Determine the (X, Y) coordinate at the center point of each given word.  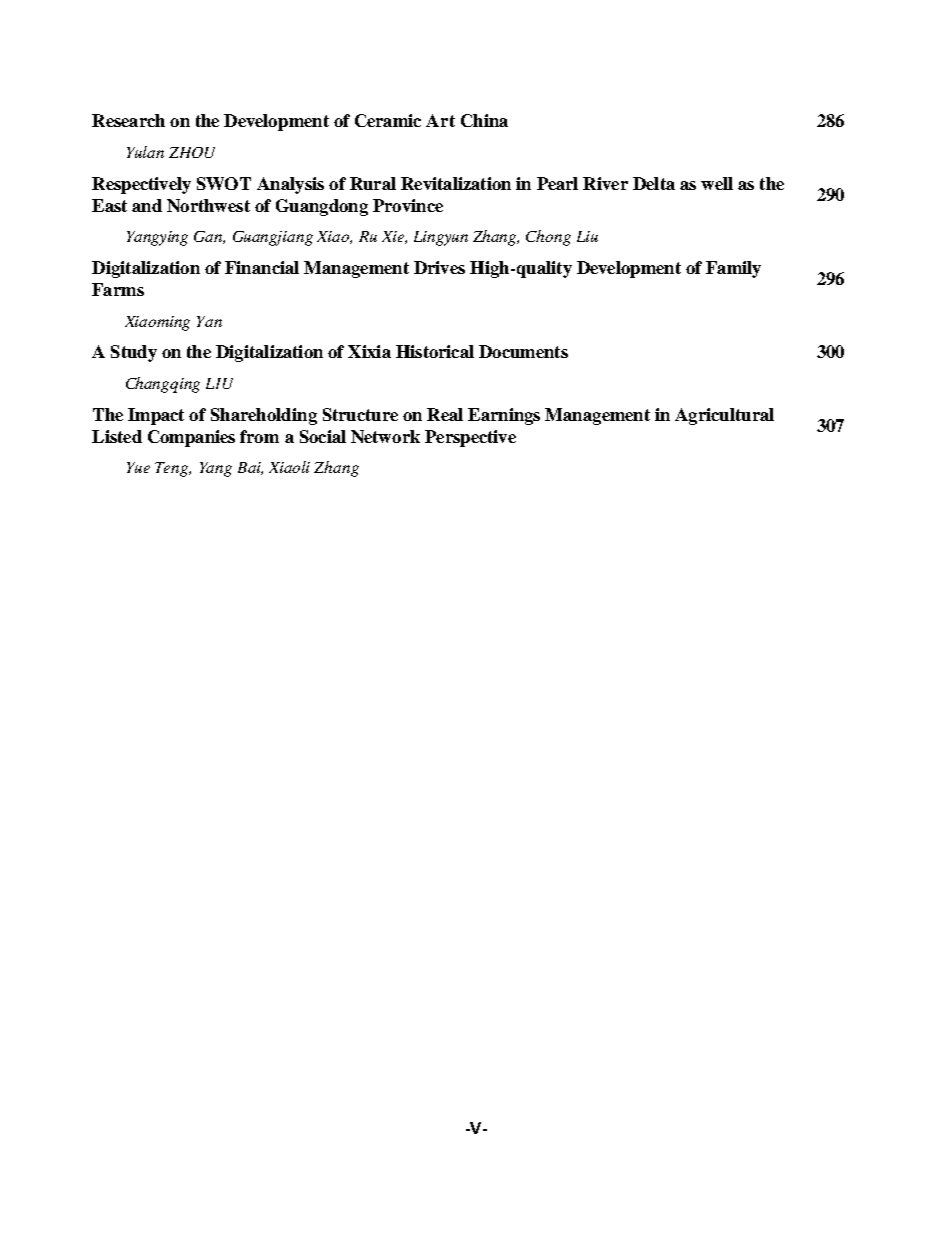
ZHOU (192, 152)
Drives (439, 267)
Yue (138, 467)
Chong (548, 238)
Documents (523, 351)
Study (134, 353)
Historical (435, 351)
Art (440, 120)
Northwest (208, 205)
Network (385, 436)
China (484, 120)
